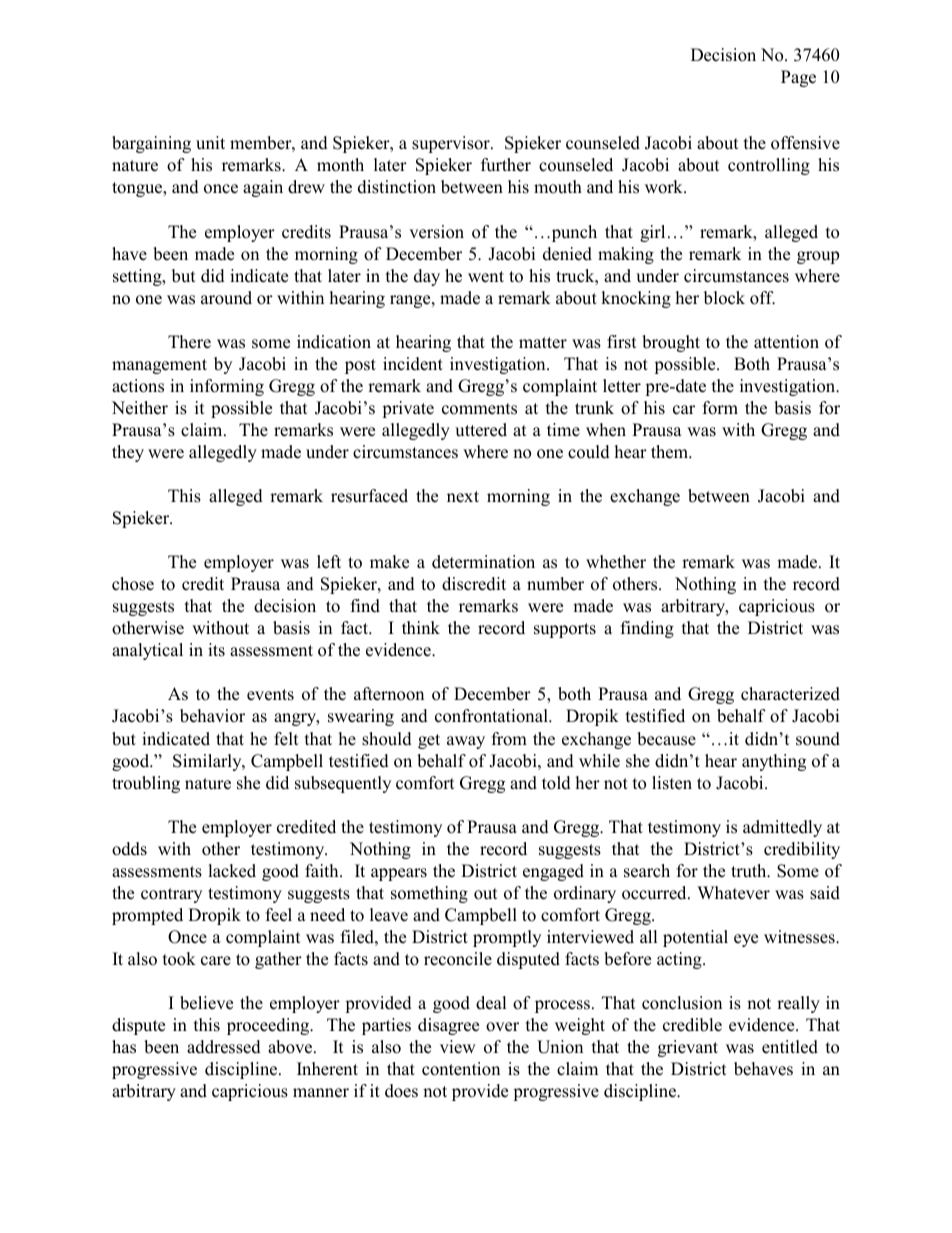 This document has height=1233, width=952. What do you see at coordinates (461, 1069) in the document?
I see `contention` at bounding box center [461, 1069].
